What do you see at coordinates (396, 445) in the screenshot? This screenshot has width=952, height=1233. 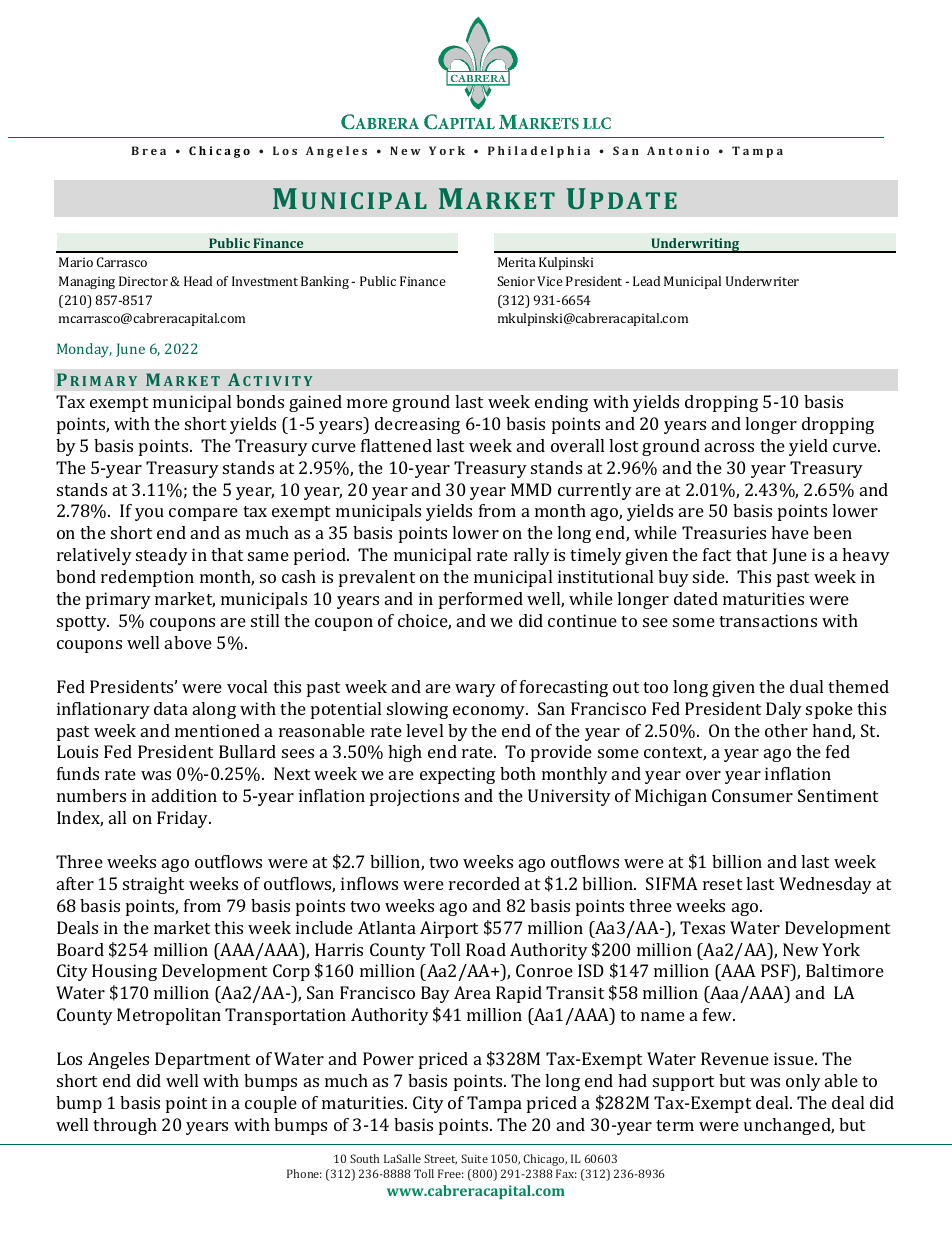 I see `flattened` at bounding box center [396, 445].
